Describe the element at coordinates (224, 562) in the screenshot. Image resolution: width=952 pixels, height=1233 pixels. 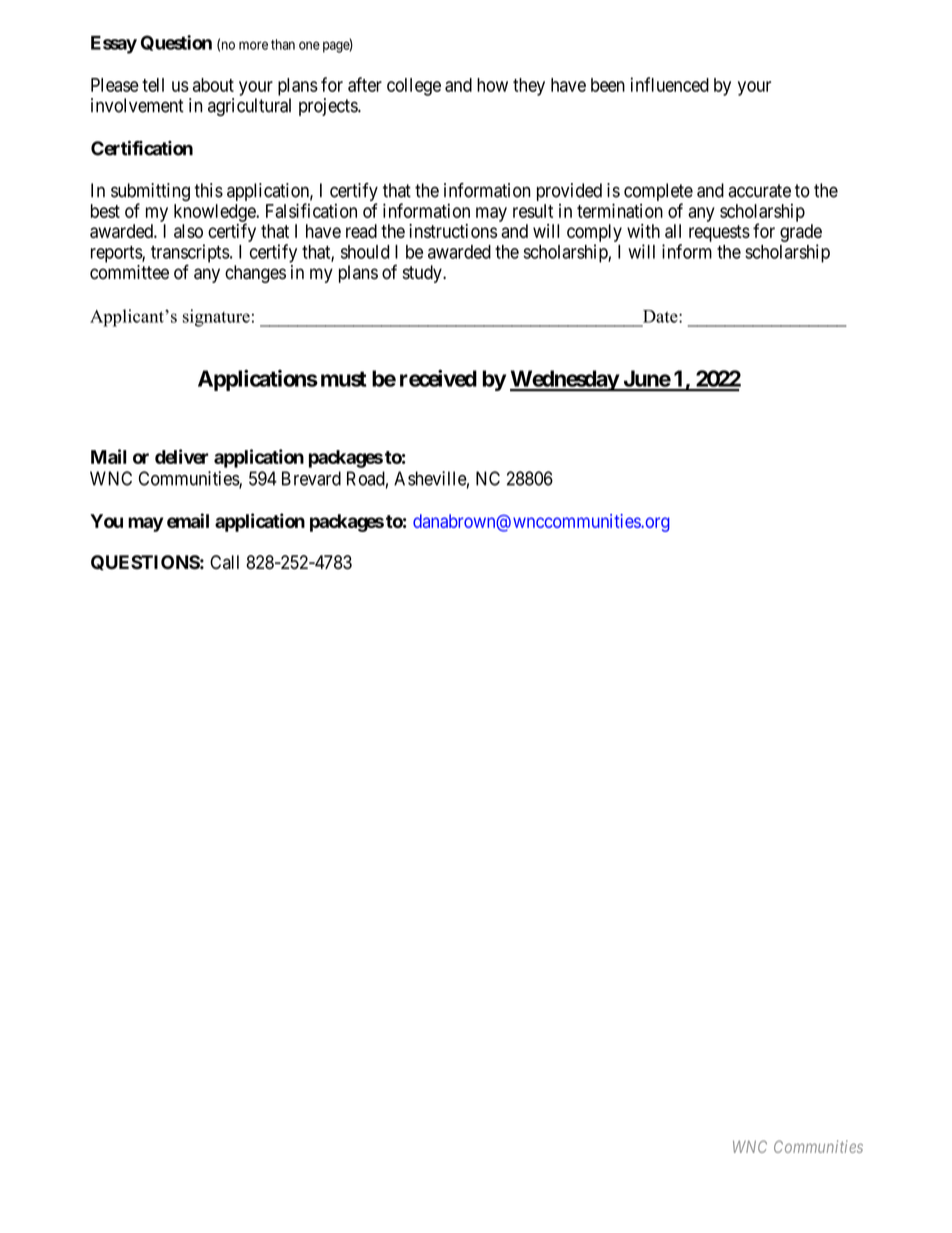
I see `Call` at that location.
